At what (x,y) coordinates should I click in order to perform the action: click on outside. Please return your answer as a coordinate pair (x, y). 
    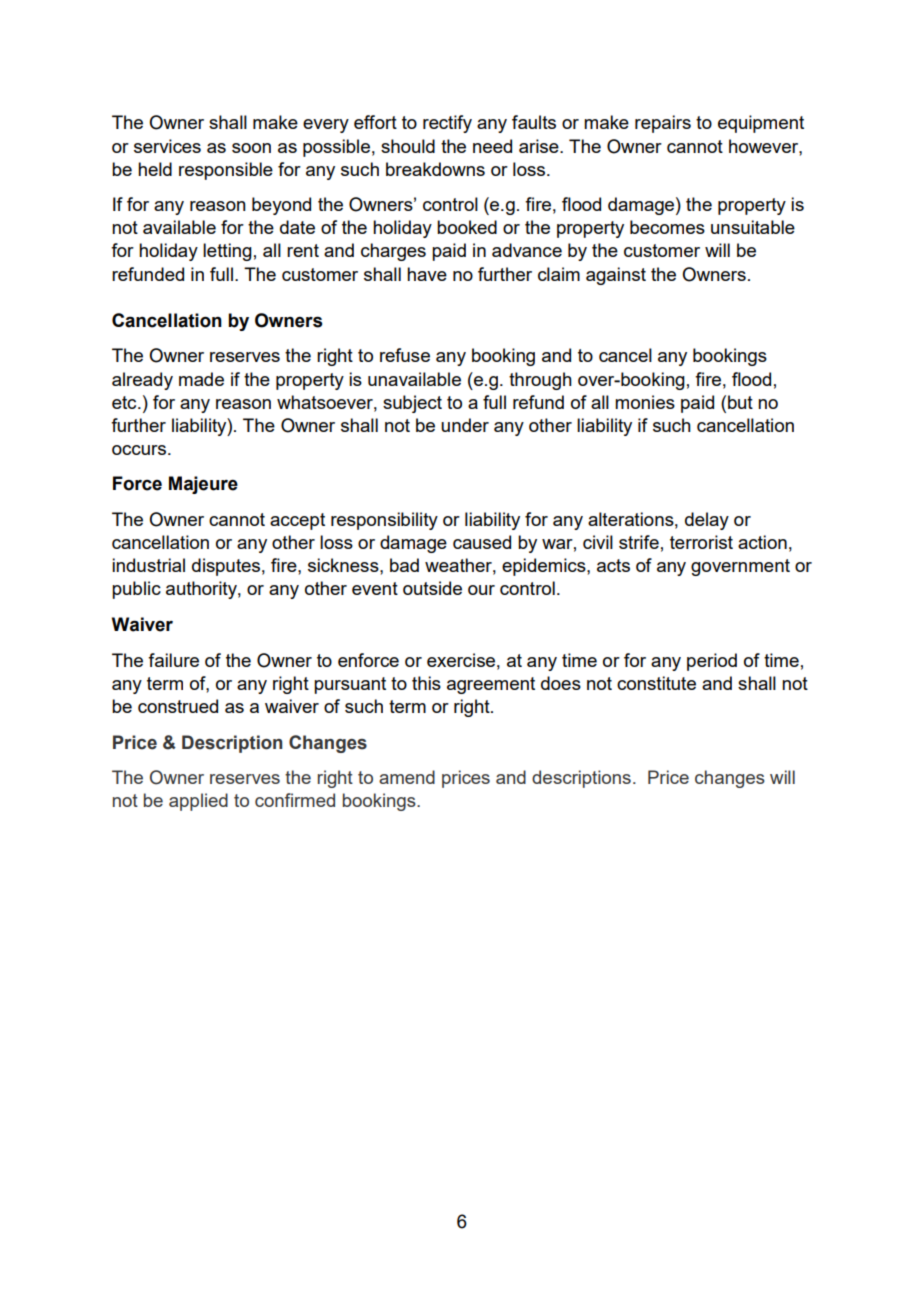
    Looking at the image, I should click on (432, 588).
